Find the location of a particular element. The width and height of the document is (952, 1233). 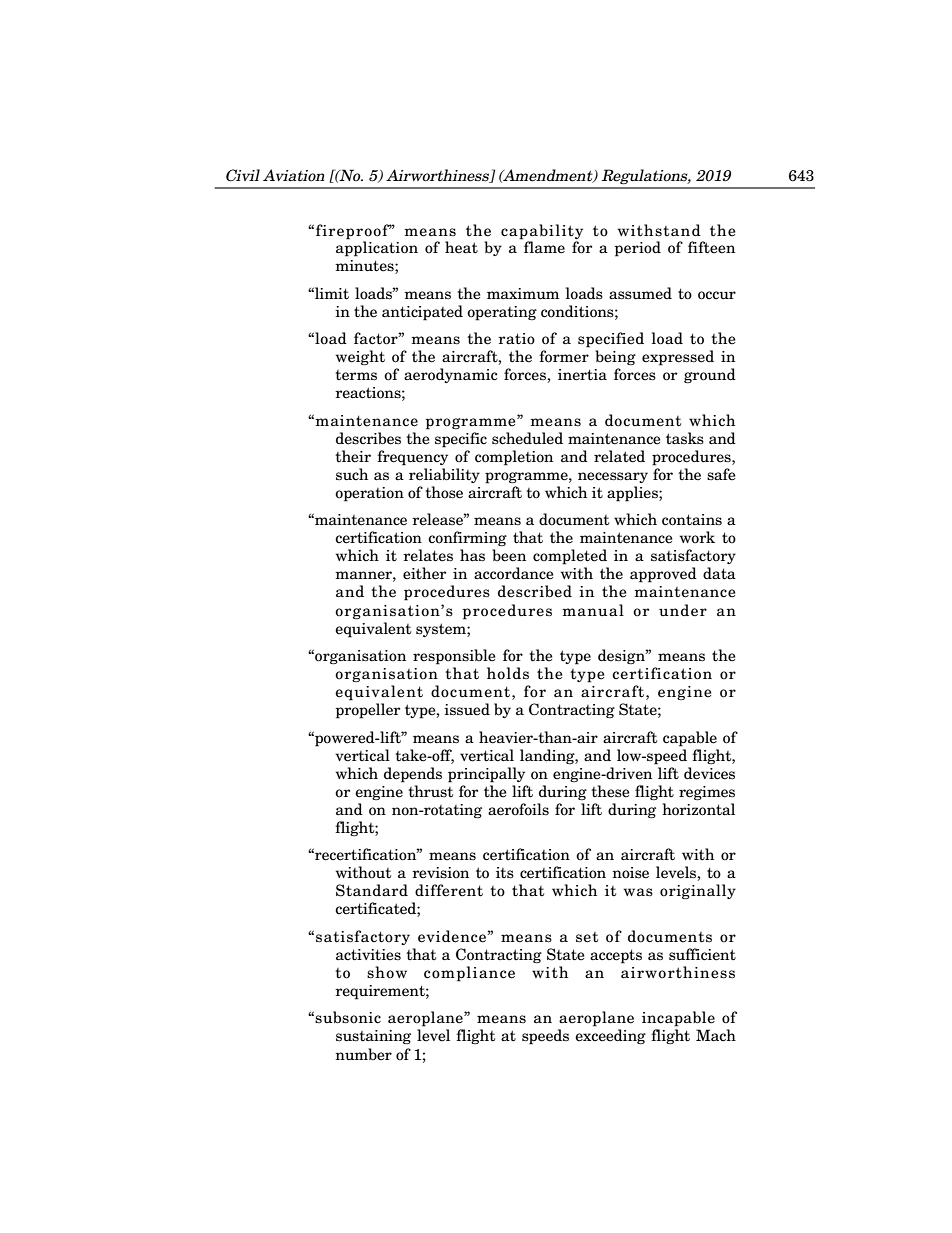

contains is located at coordinates (692, 520).
